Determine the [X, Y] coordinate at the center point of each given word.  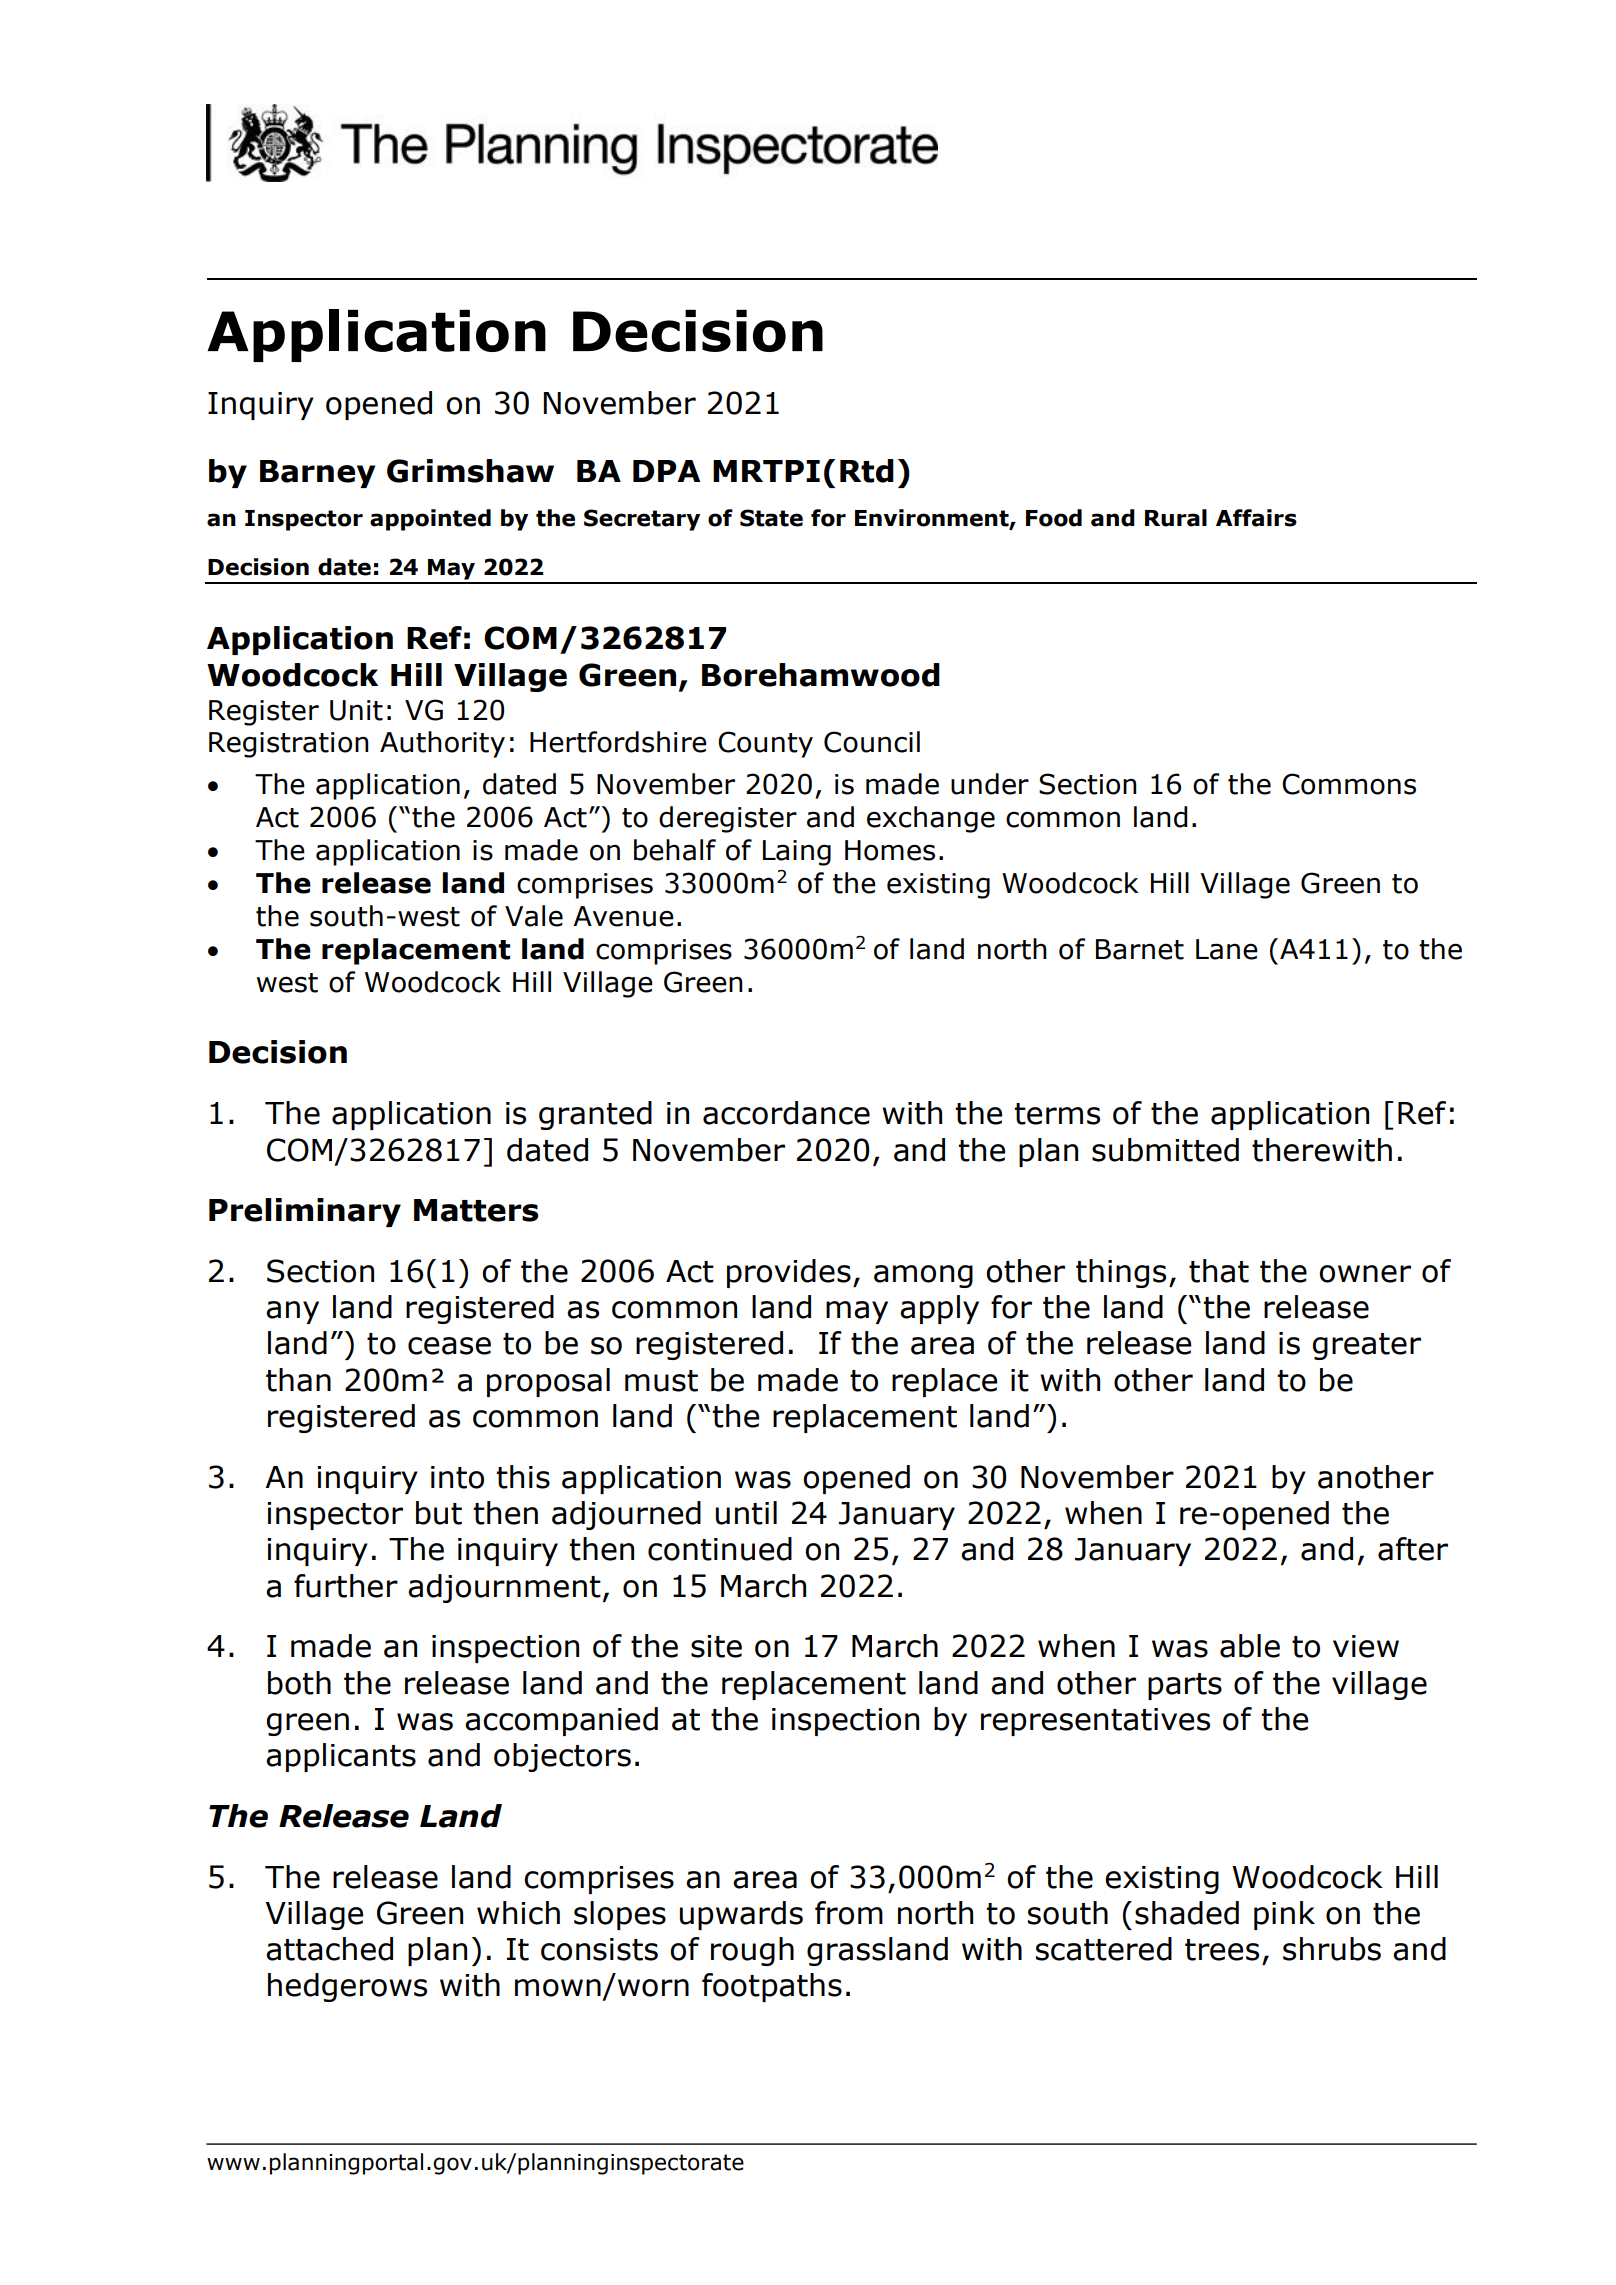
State [771, 518]
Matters [476, 1210]
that [1219, 1271]
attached [329, 1949]
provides [789, 1273]
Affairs [1256, 518]
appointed [430, 520]
